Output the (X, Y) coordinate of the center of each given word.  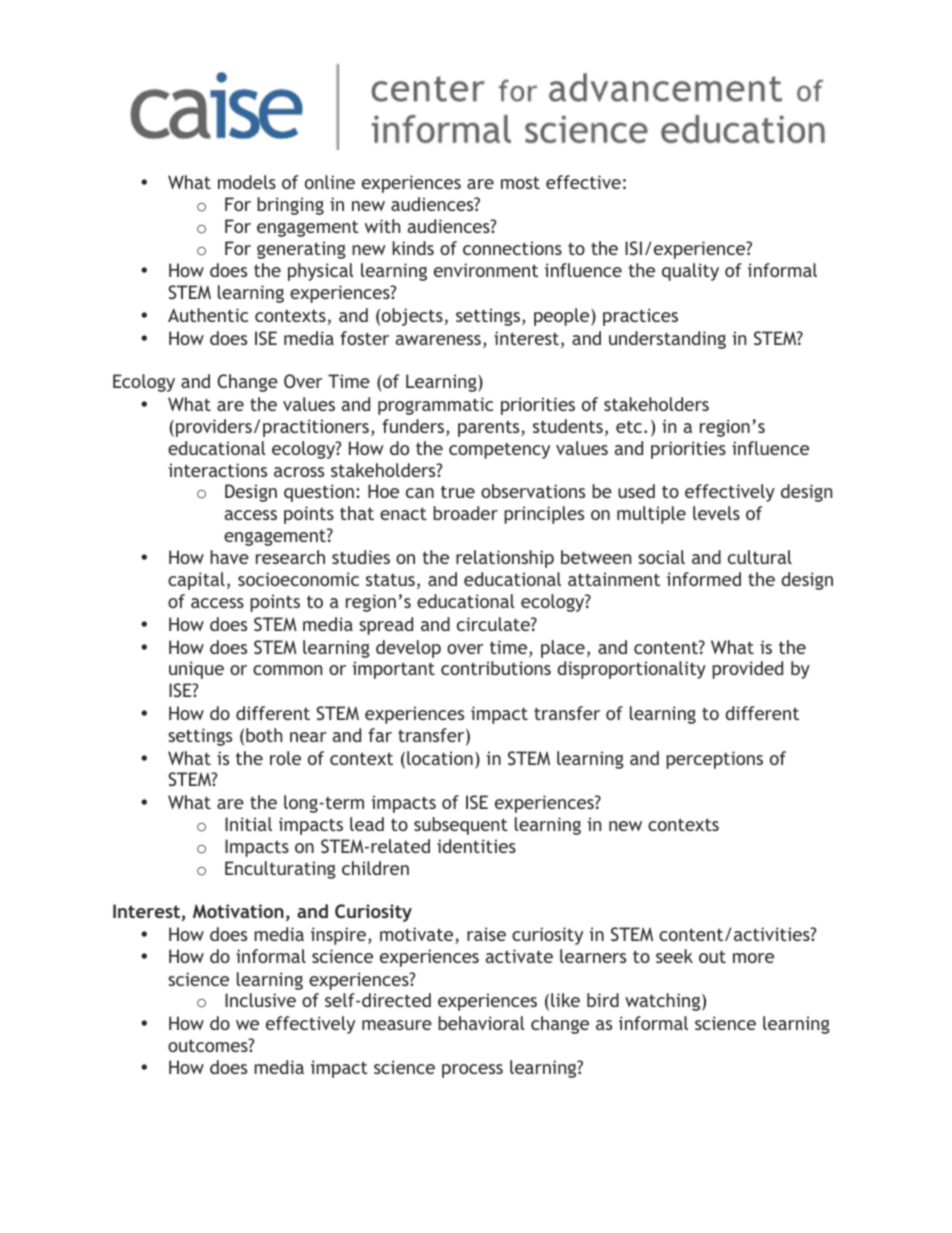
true (458, 491)
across (299, 472)
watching (664, 1002)
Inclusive (260, 1000)
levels (716, 513)
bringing (290, 206)
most (520, 183)
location (440, 758)
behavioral (481, 1023)
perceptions (714, 760)
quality (690, 272)
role (285, 758)
